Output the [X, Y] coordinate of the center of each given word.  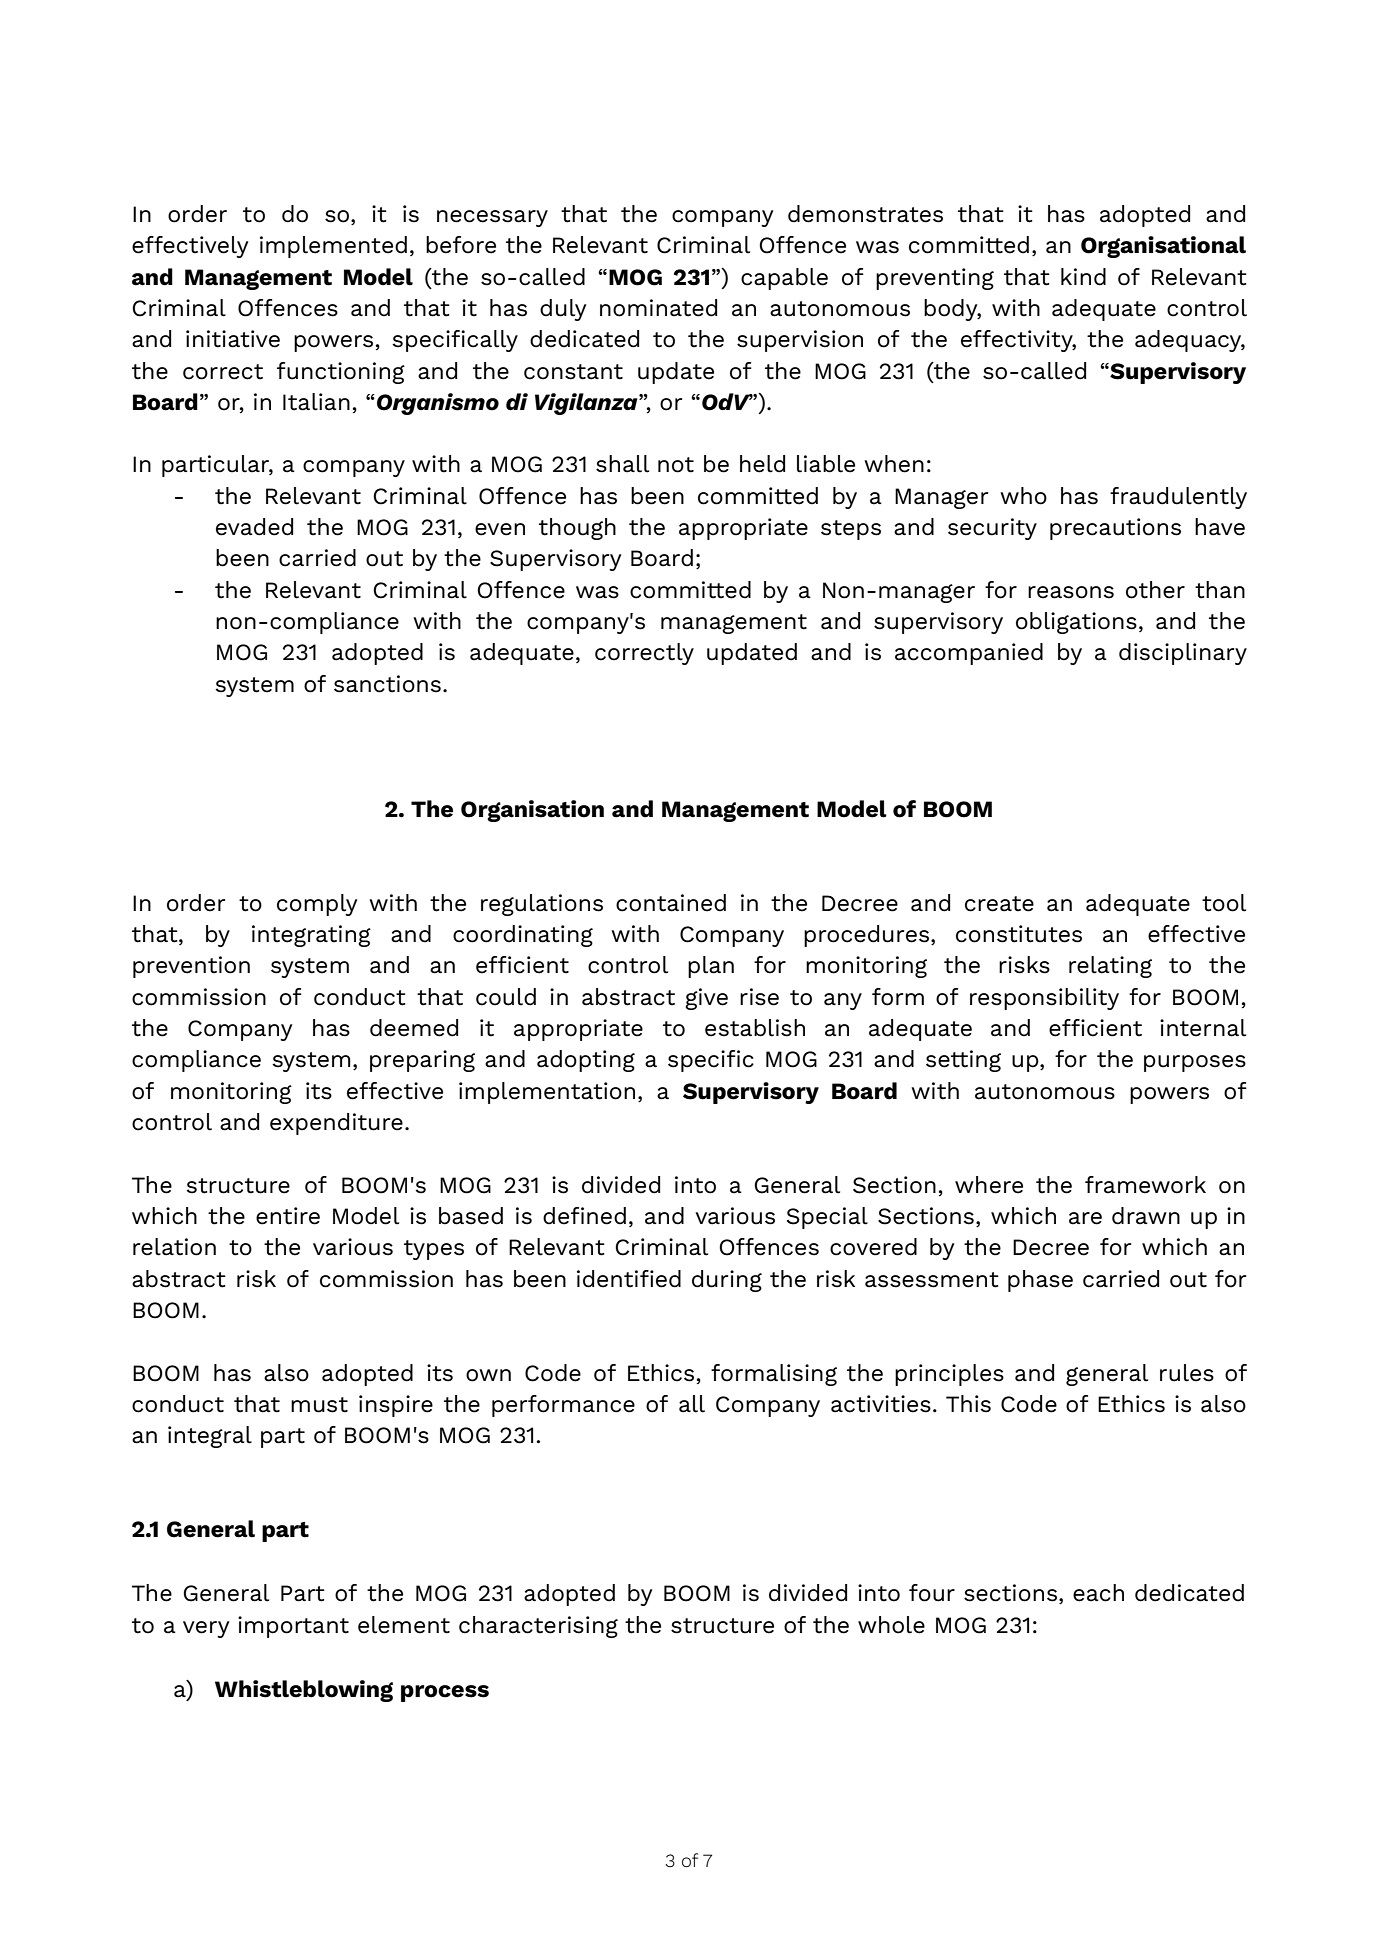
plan [711, 967]
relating [1110, 967]
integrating [311, 936]
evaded [254, 527]
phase [1040, 1281]
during [727, 1281]
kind [1083, 277]
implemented [333, 247]
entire [288, 1216]
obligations [1076, 623]
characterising [538, 1627]
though [577, 529]
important [293, 1627]
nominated [658, 308]
